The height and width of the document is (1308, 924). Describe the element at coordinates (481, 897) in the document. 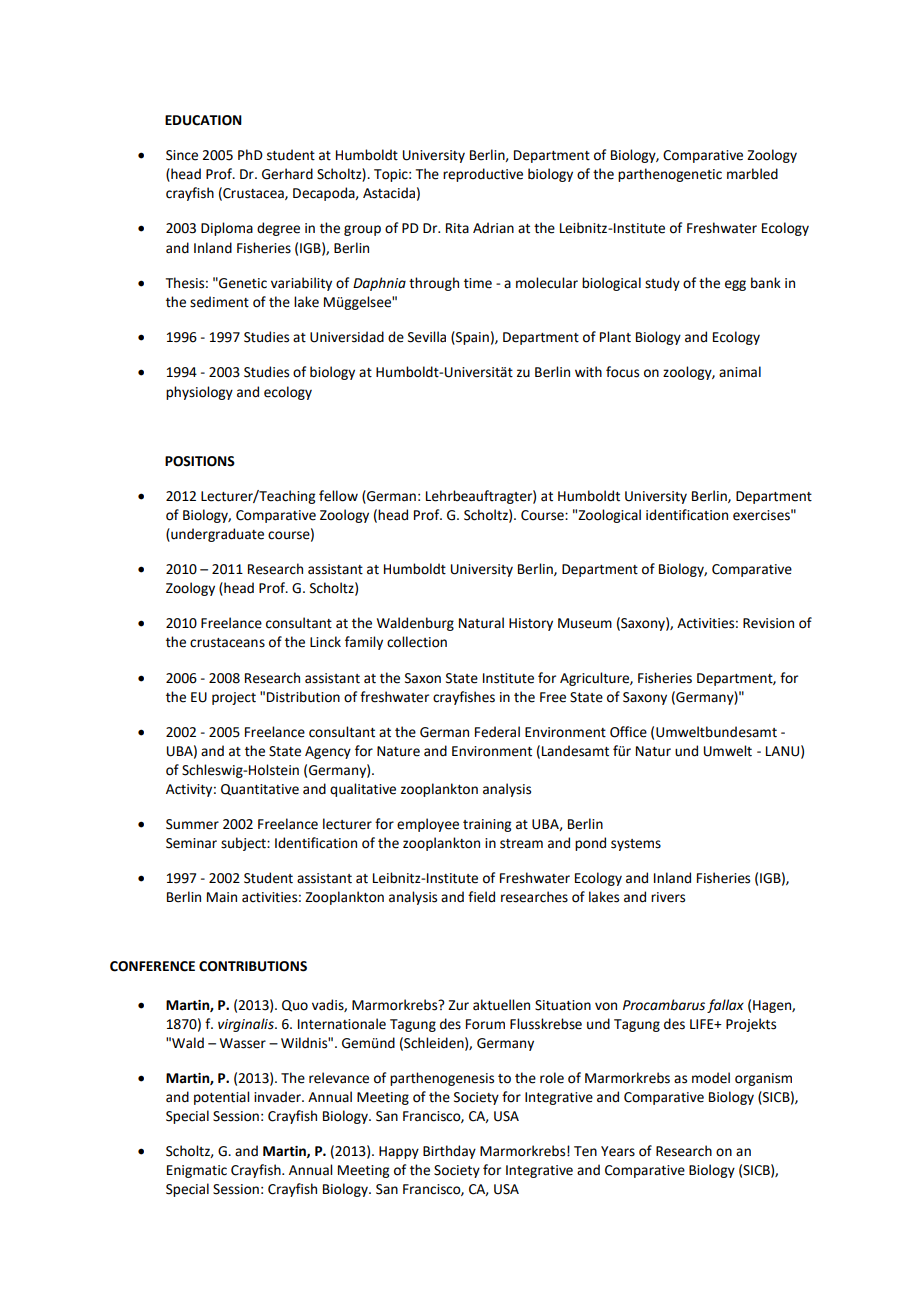

I see `field` at that location.
